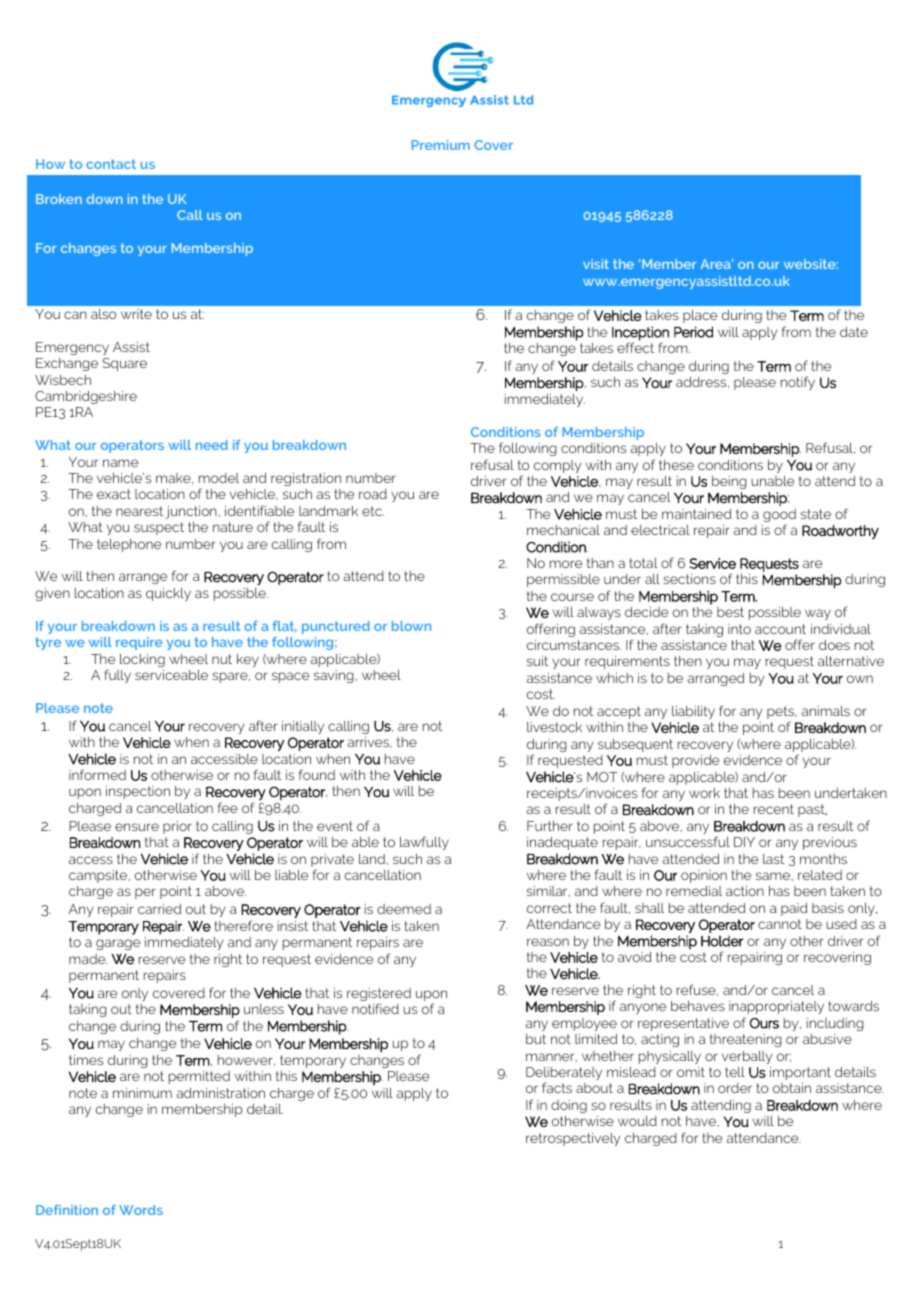  I want to click on Premium, so click(441, 145).
